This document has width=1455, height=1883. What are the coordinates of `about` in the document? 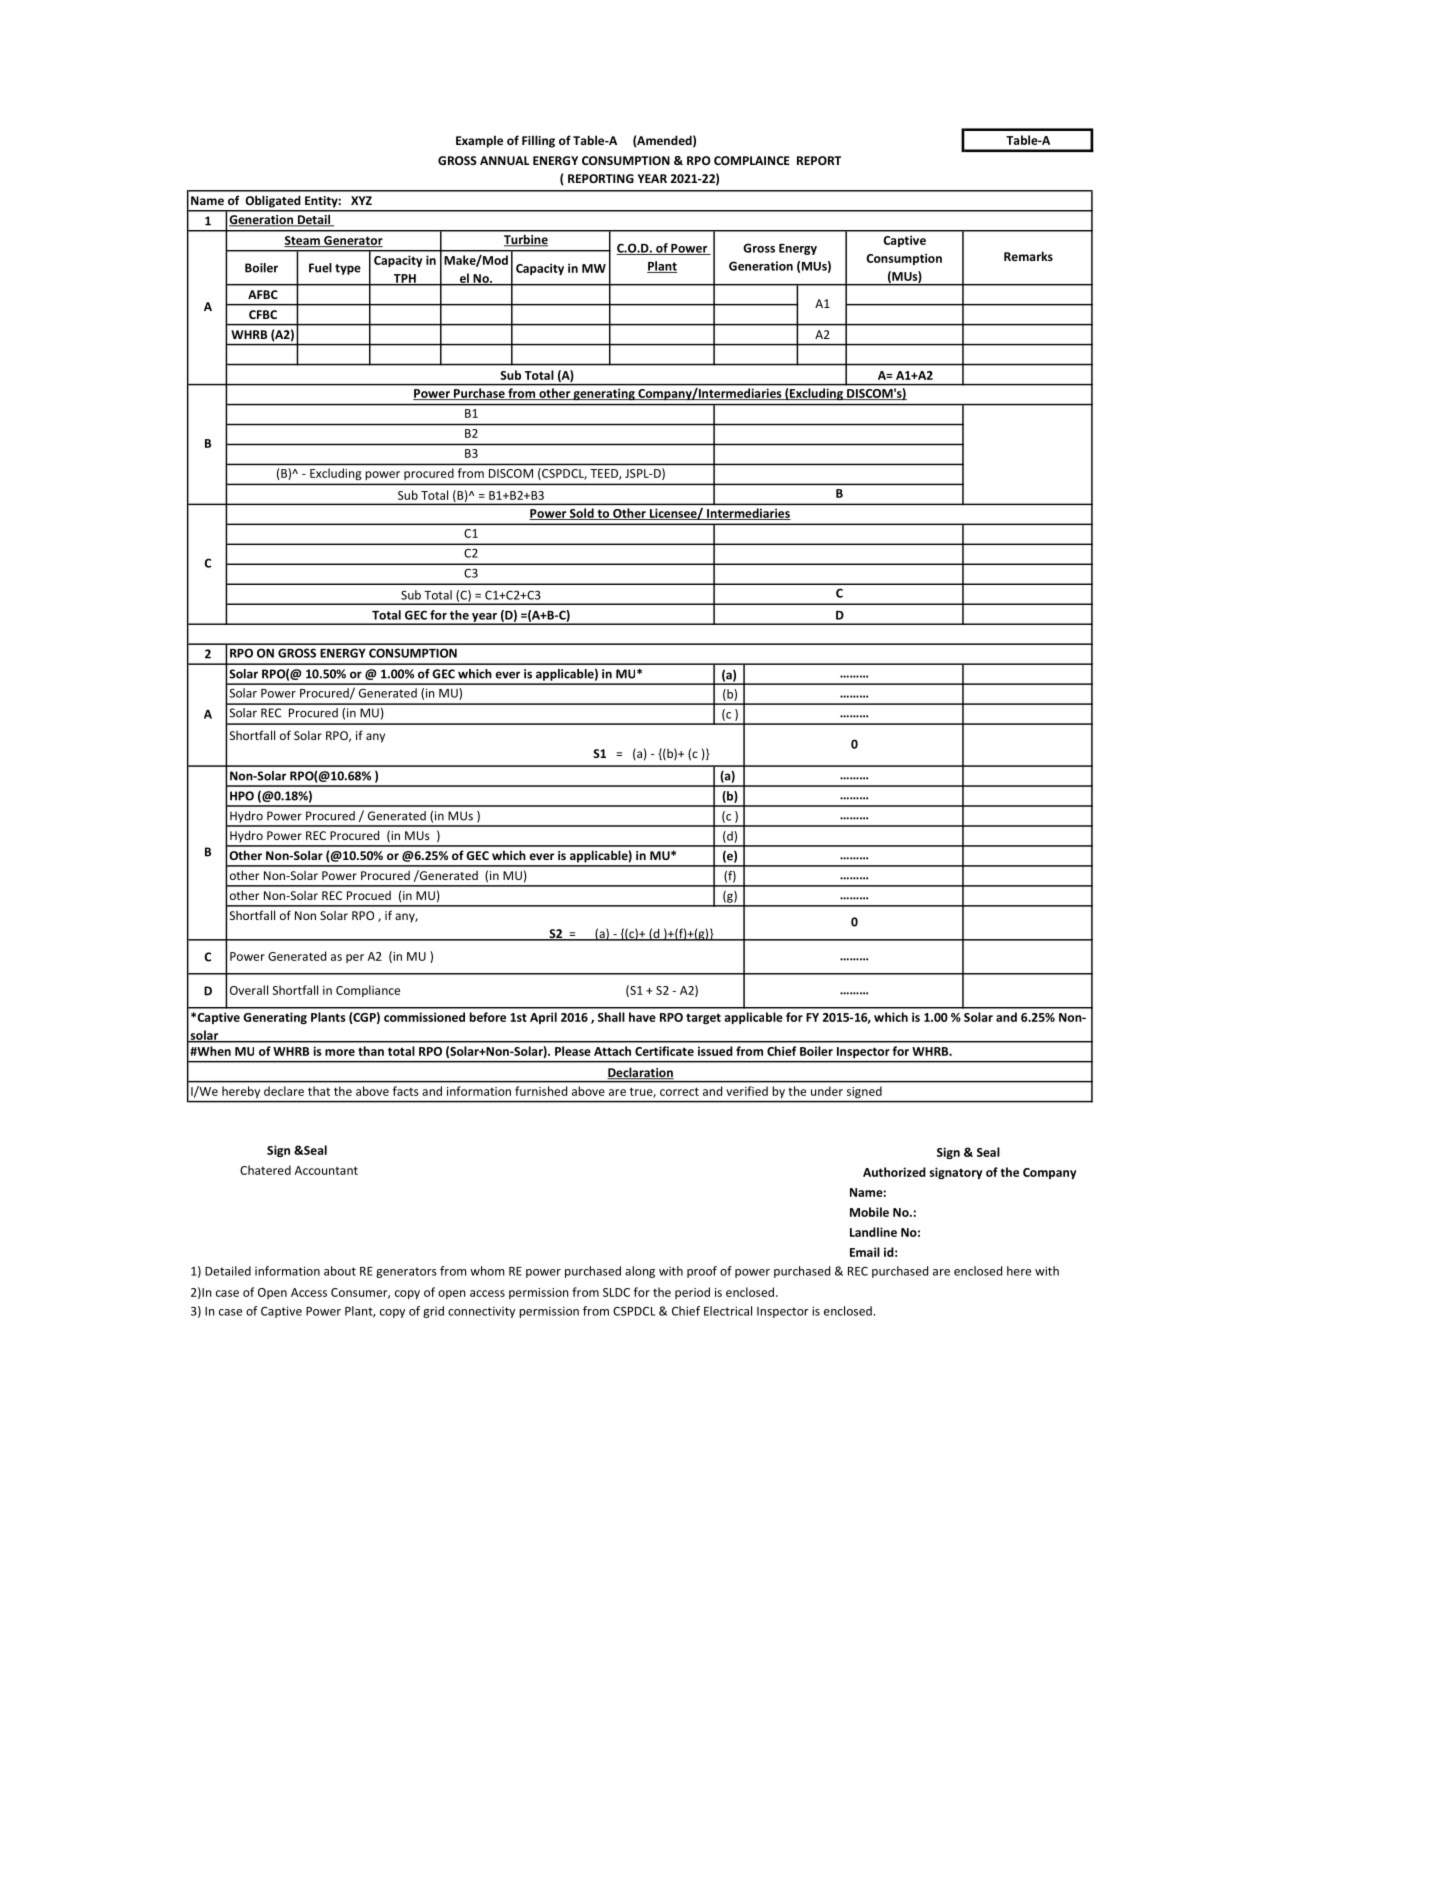 It's located at (340, 1271).
